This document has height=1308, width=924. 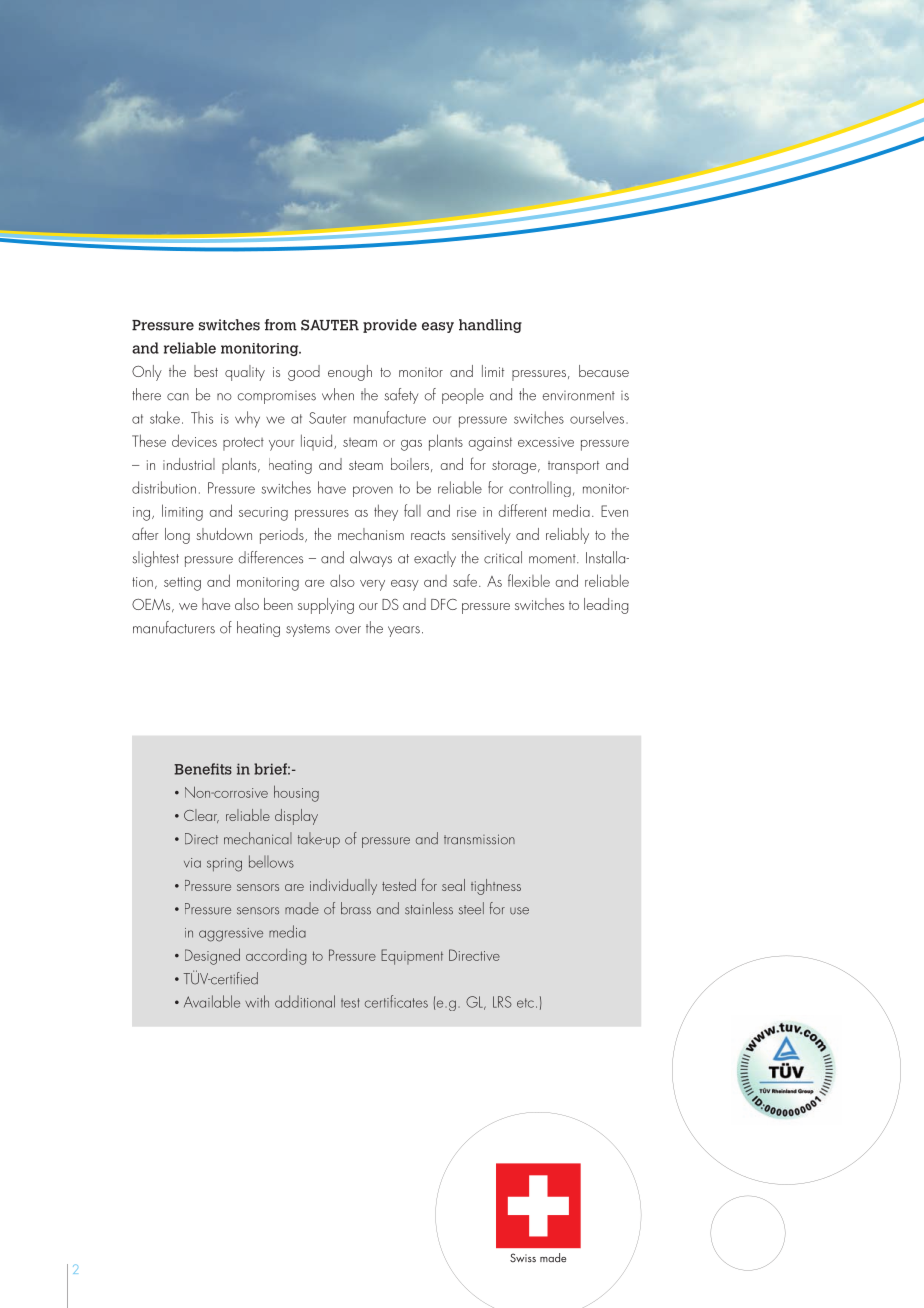 What do you see at coordinates (412, 1003) in the document?
I see `cates` at bounding box center [412, 1003].
